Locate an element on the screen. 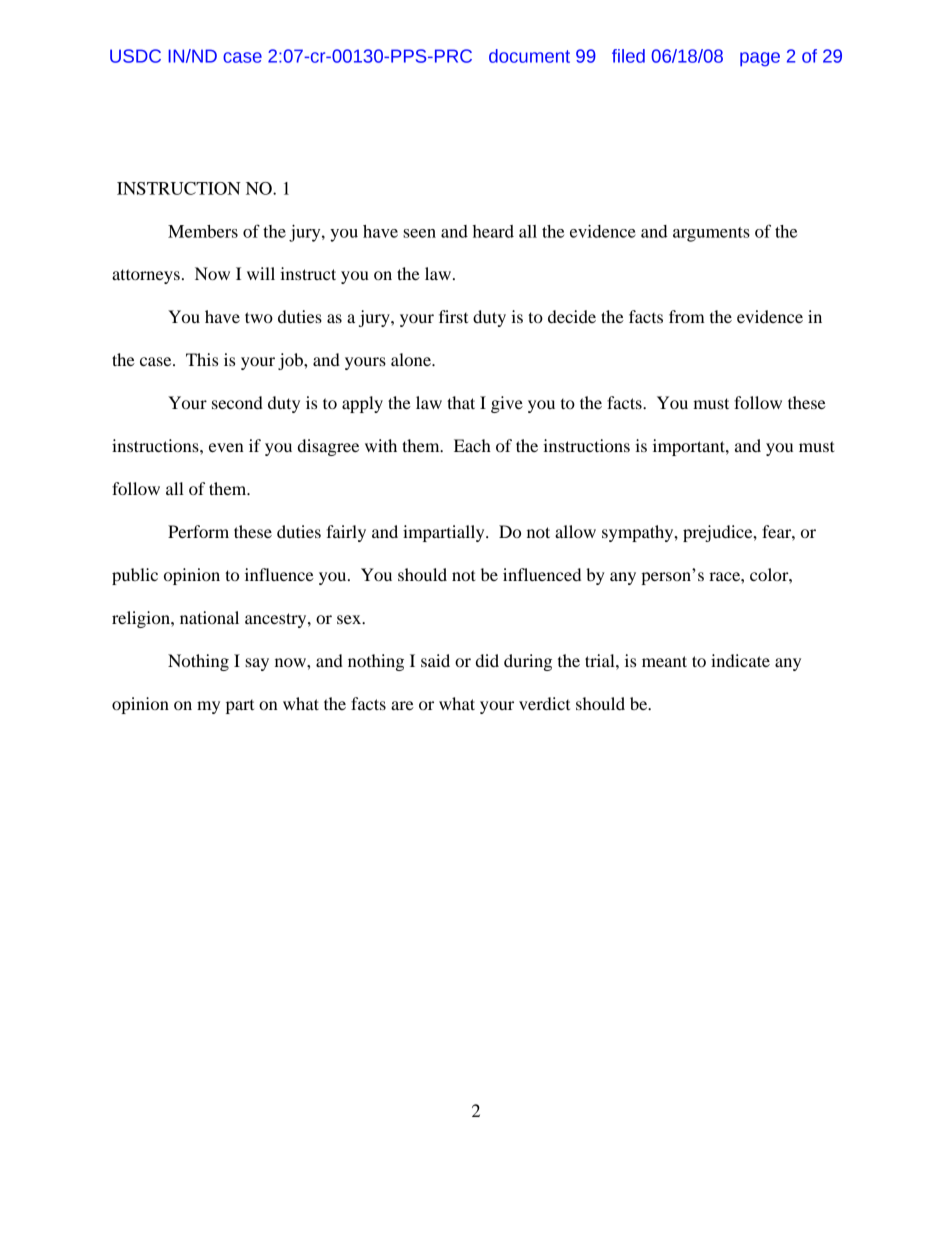 Image resolution: width=952 pixels, height=1233 pixels. filed is located at coordinates (628, 56).
